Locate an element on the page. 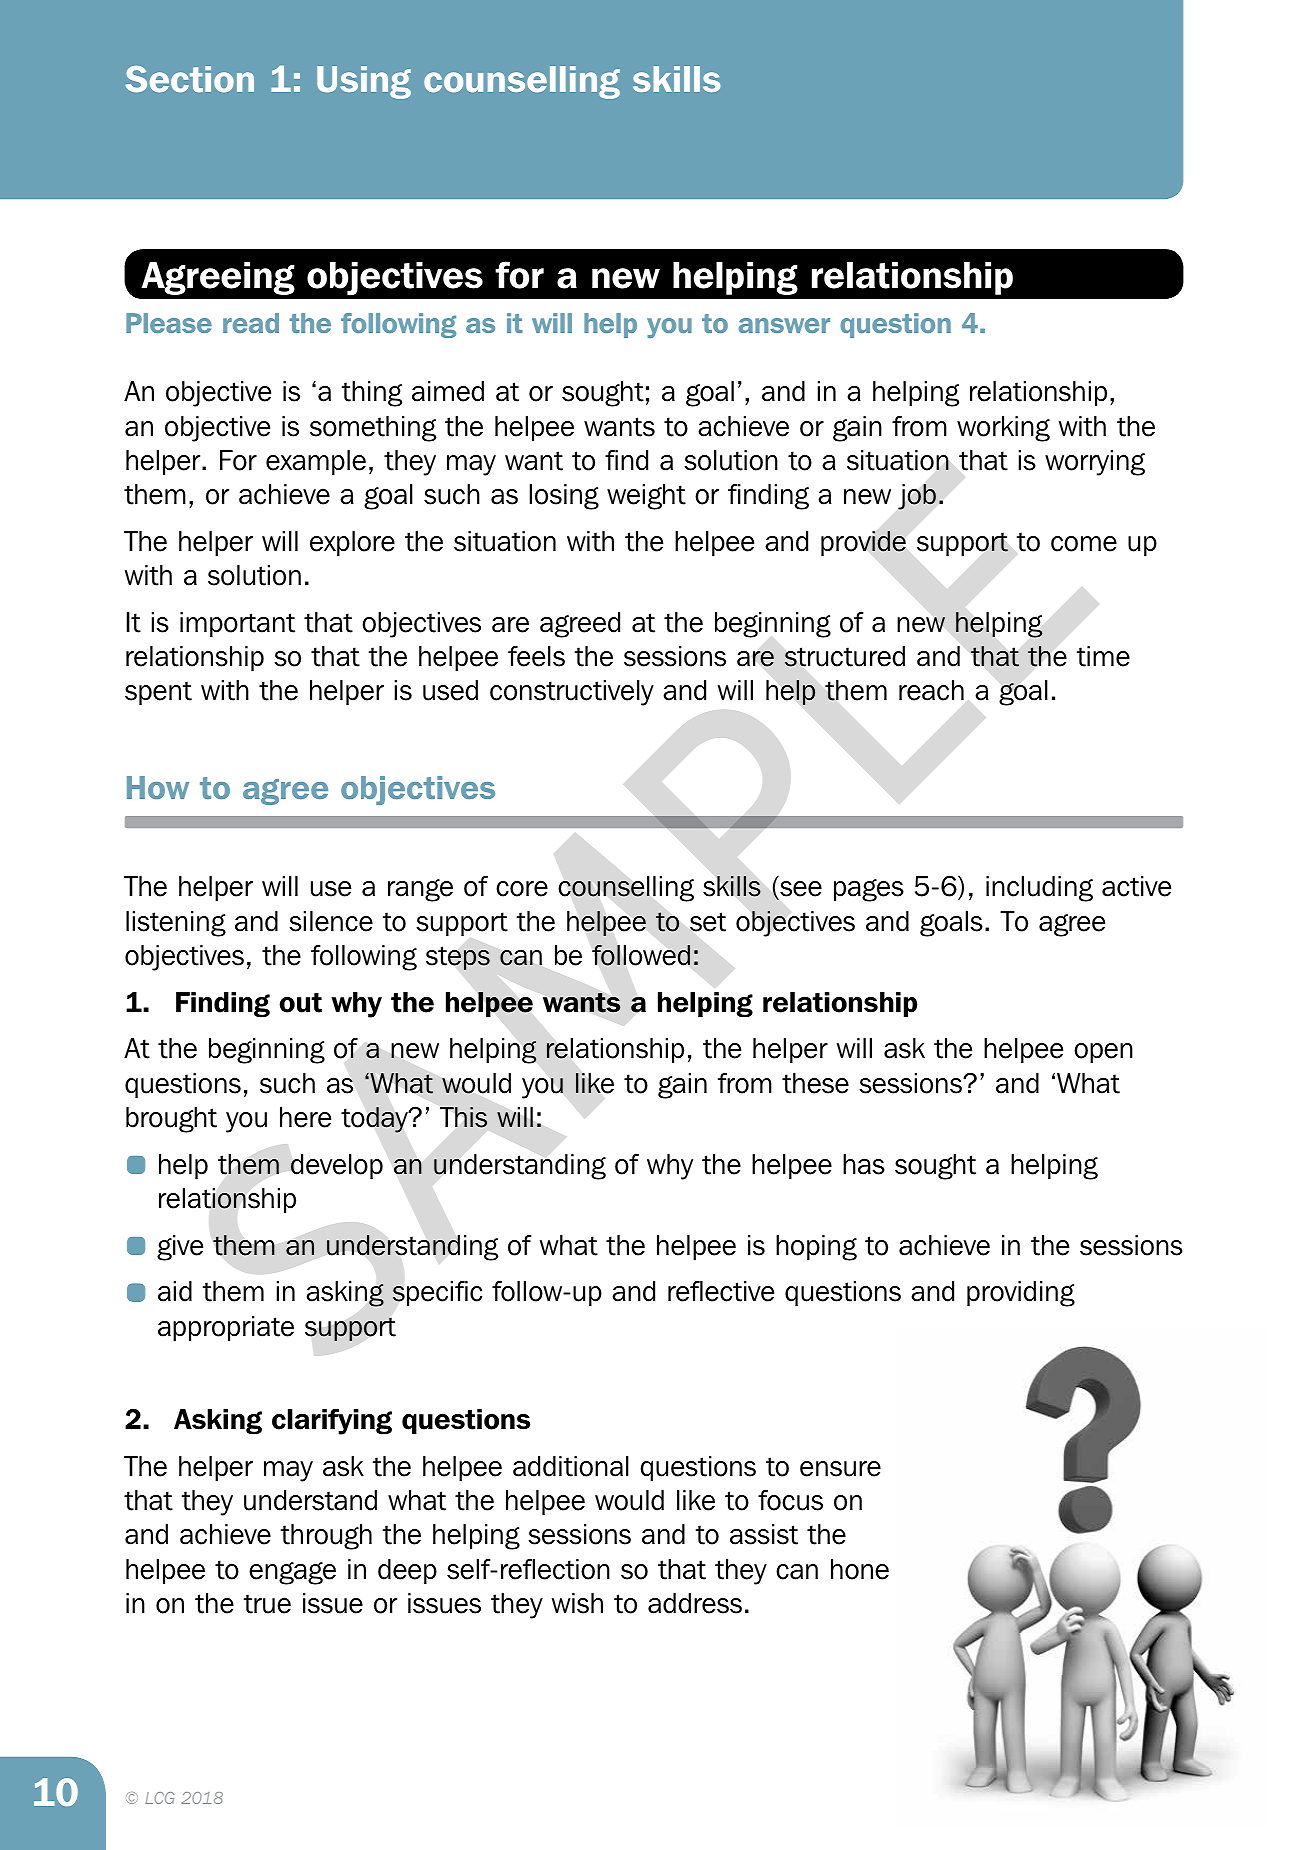 Image resolution: width=1308 pixels, height=1850 pixels. address is located at coordinates (695, 1603).
